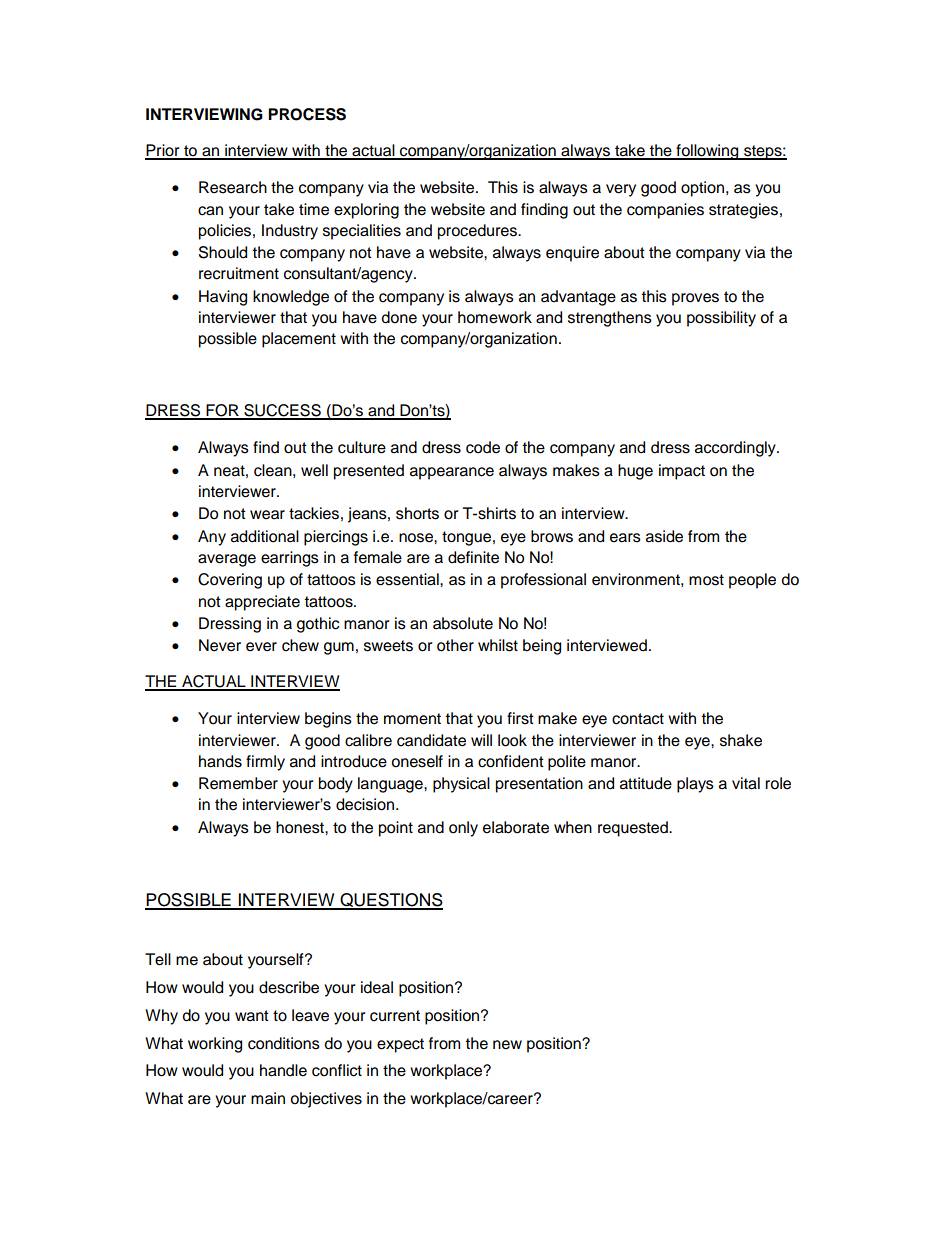 The height and width of the screenshot is (1233, 952). What do you see at coordinates (463, 829) in the screenshot?
I see `only` at bounding box center [463, 829].
